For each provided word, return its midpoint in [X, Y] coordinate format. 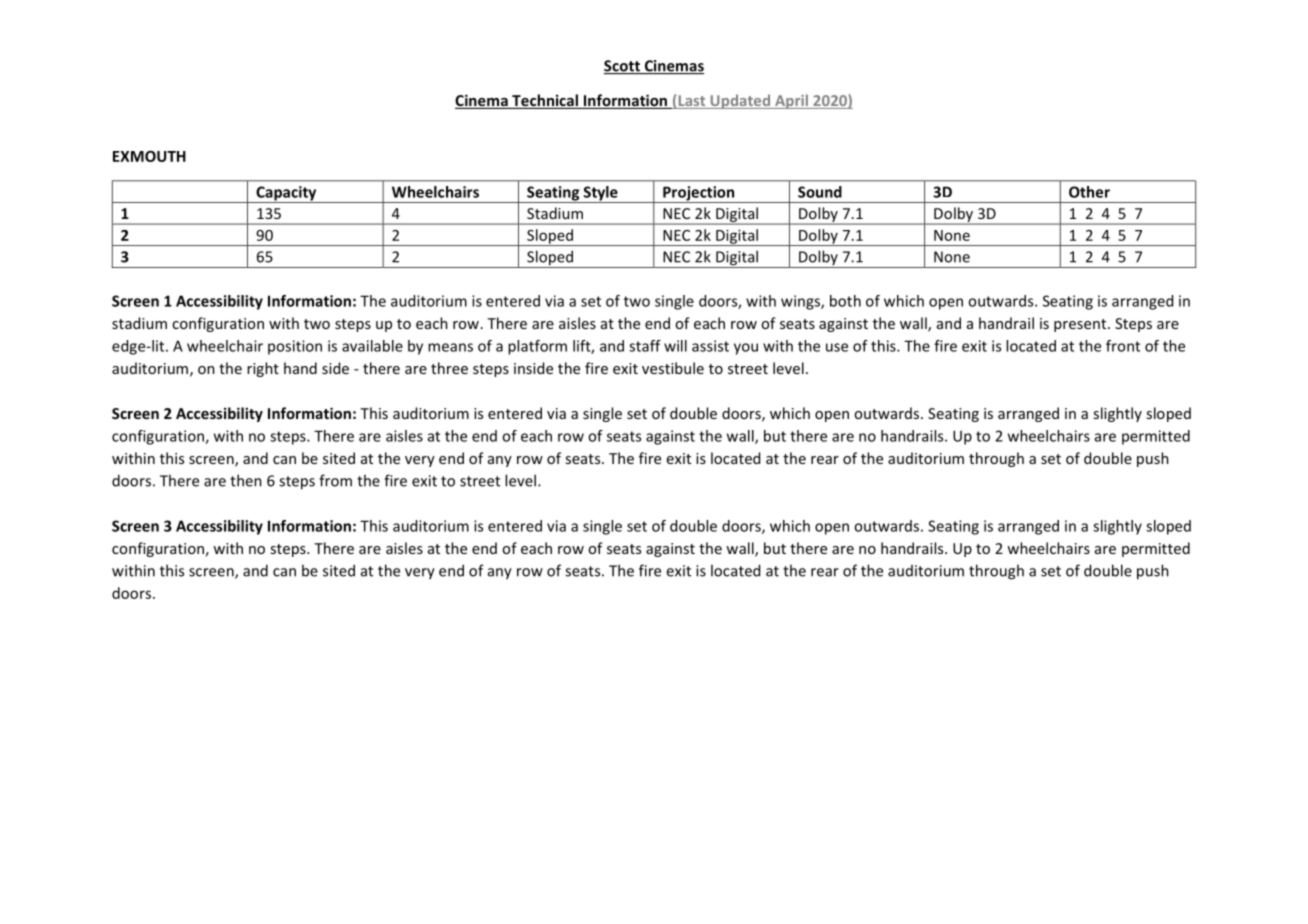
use [837, 347]
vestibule [673, 368]
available [372, 346]
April [791, 101]
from [335, 480]
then [246, 480]
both [845, 301]
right [263, 369]
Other [1089, 192]
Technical [545, 101]
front [1123, 346]
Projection [699, 194]
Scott [623, 67]
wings [801, 302]
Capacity [286, 194]
